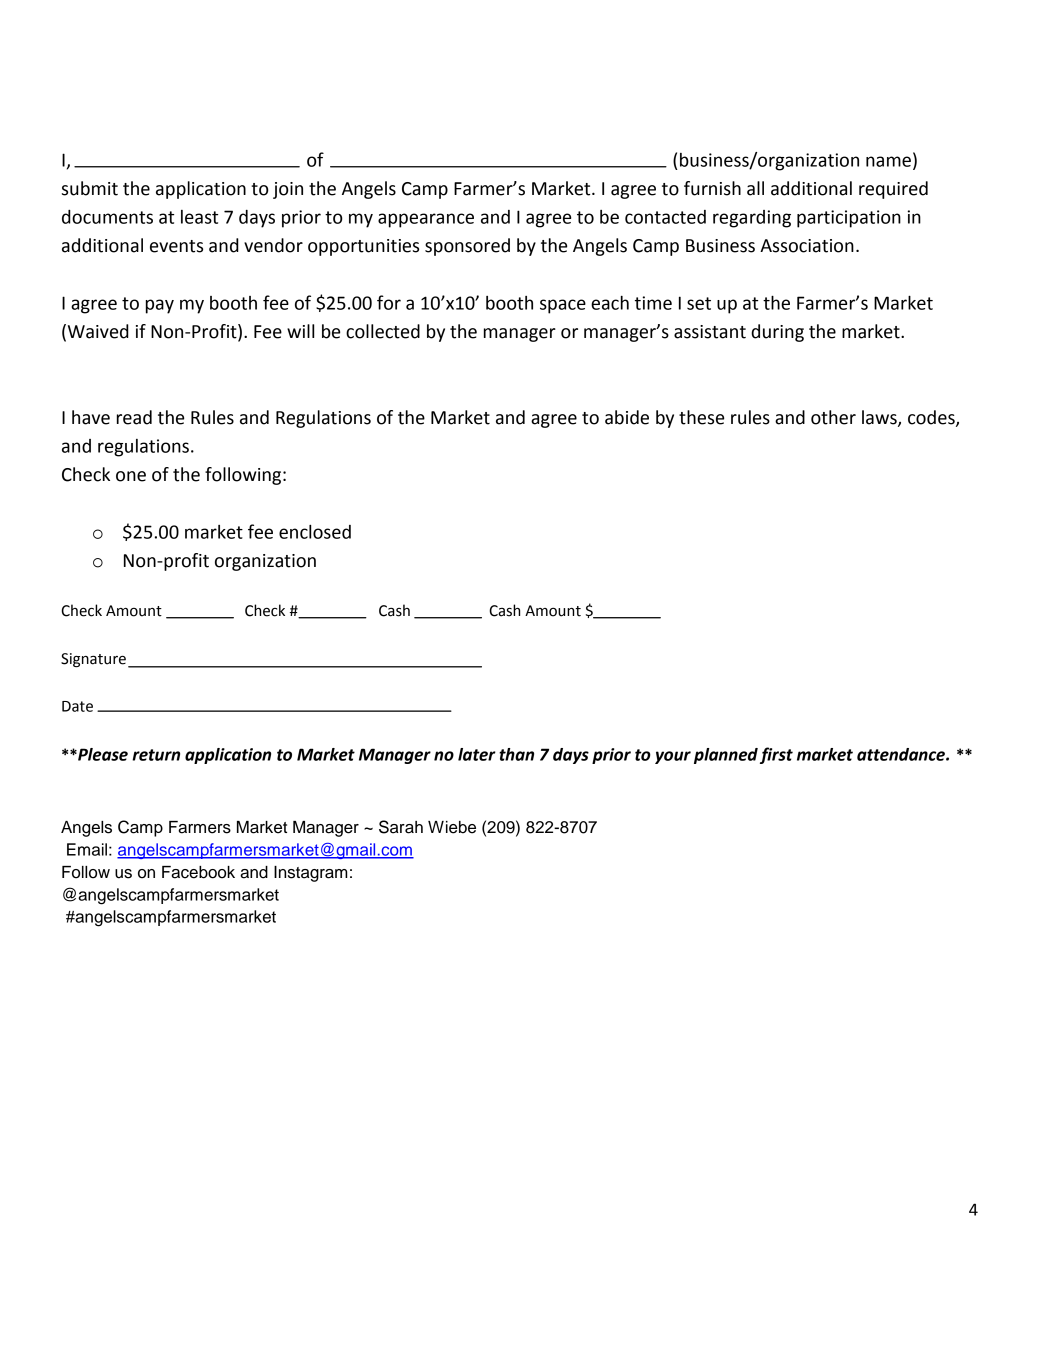  Describe the element at coordinates (426, 220) in the document. I see `appearance` at that location.
